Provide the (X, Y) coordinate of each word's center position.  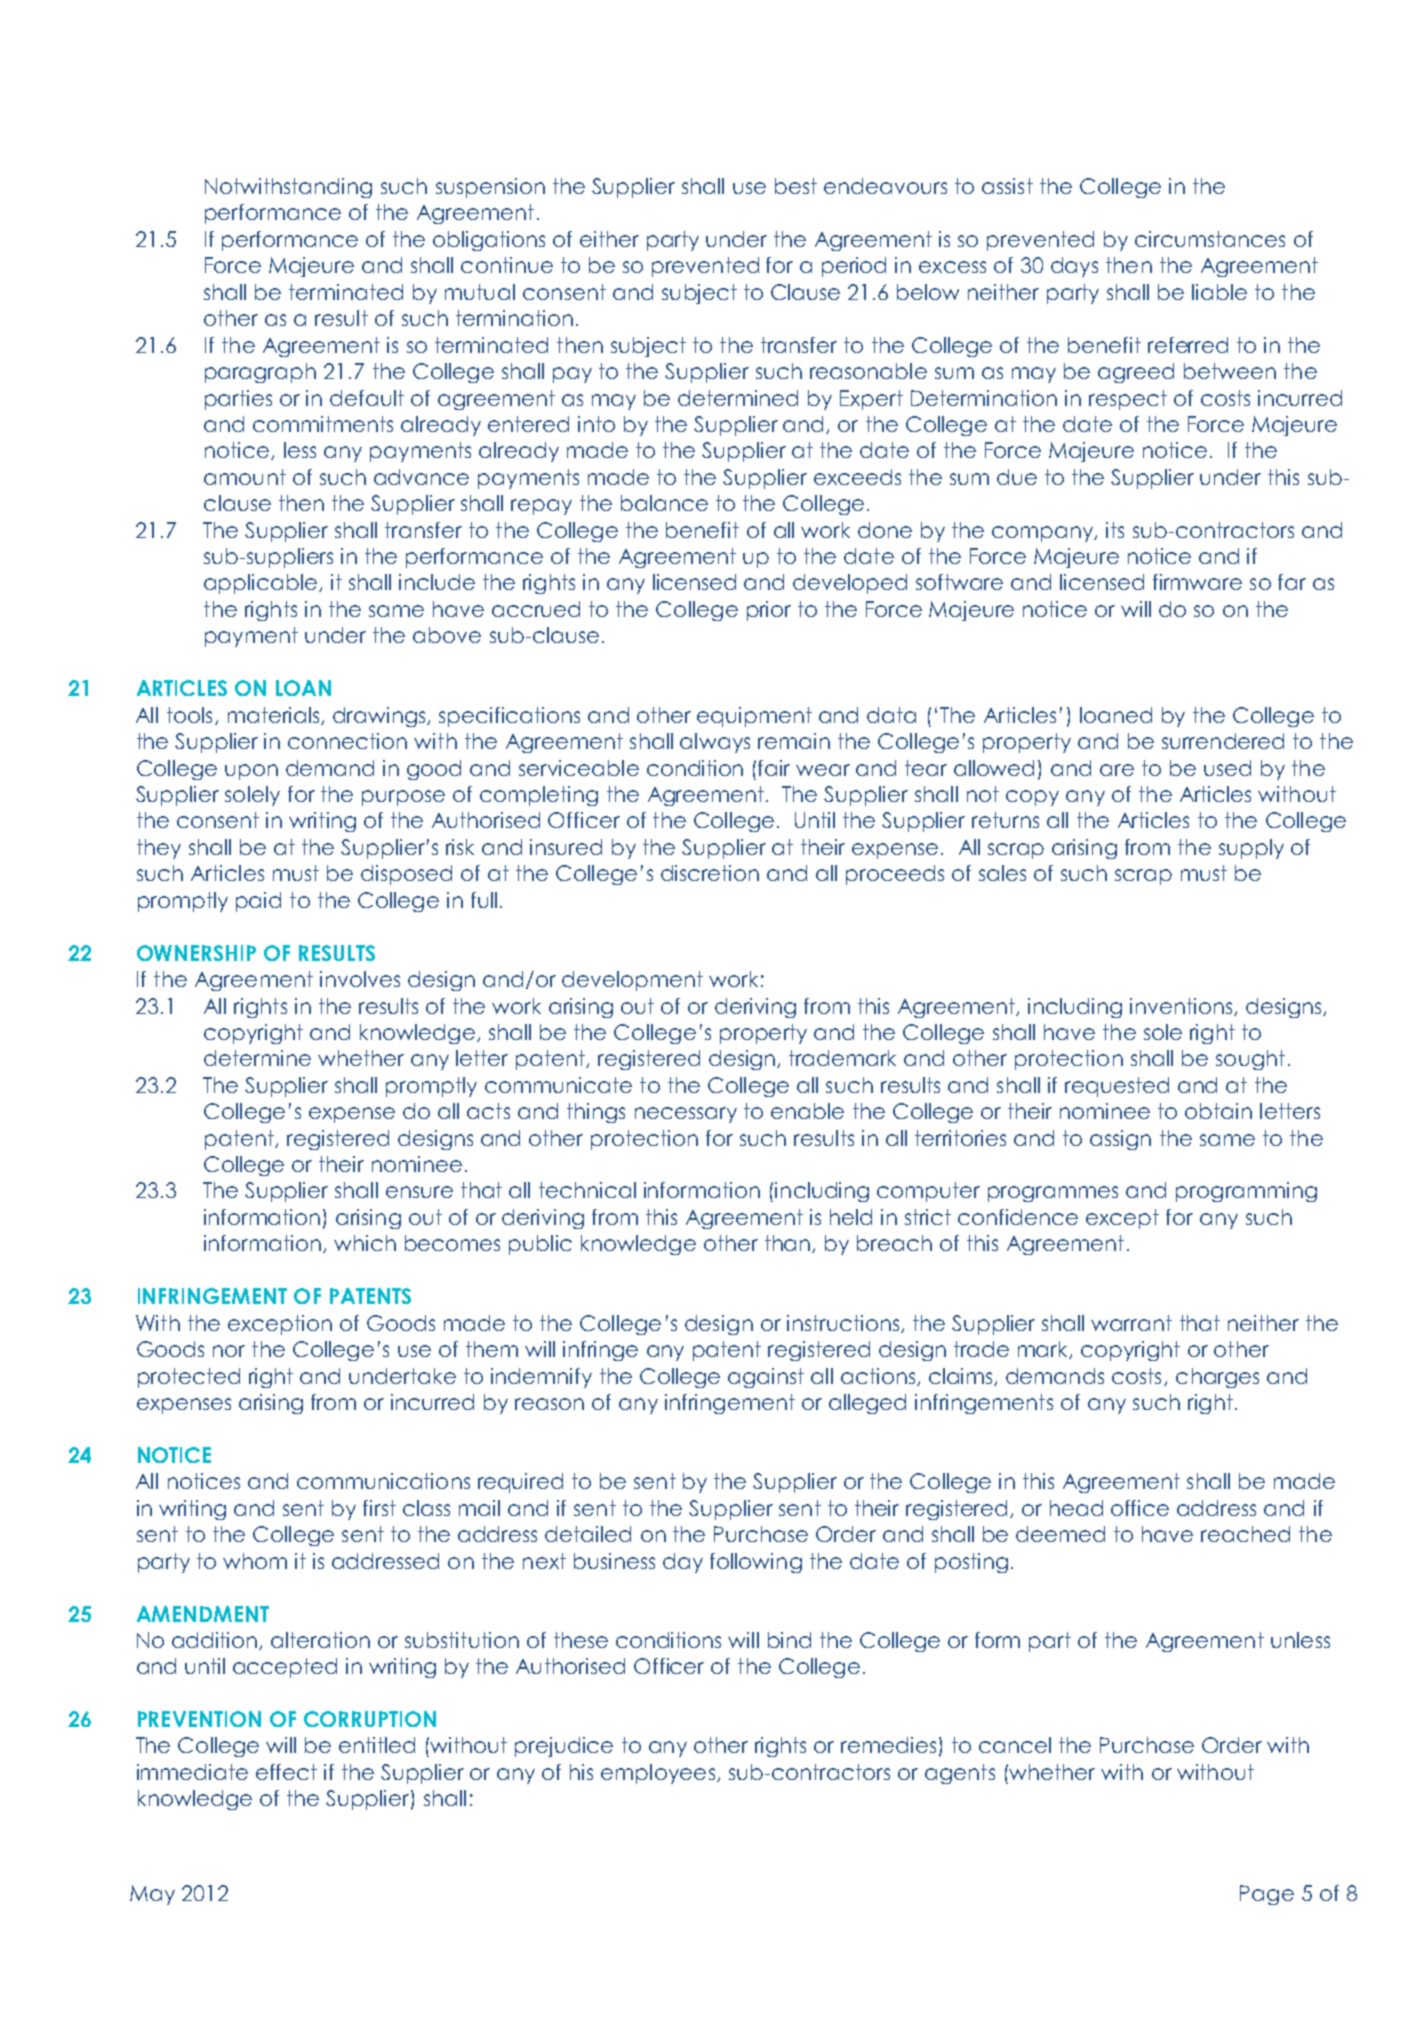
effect (286, 1772)
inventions (1182, 1007)
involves (360, 979)
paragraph (260, 373)
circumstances (1210, 239)
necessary (686, 1115)
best (796, 186)
